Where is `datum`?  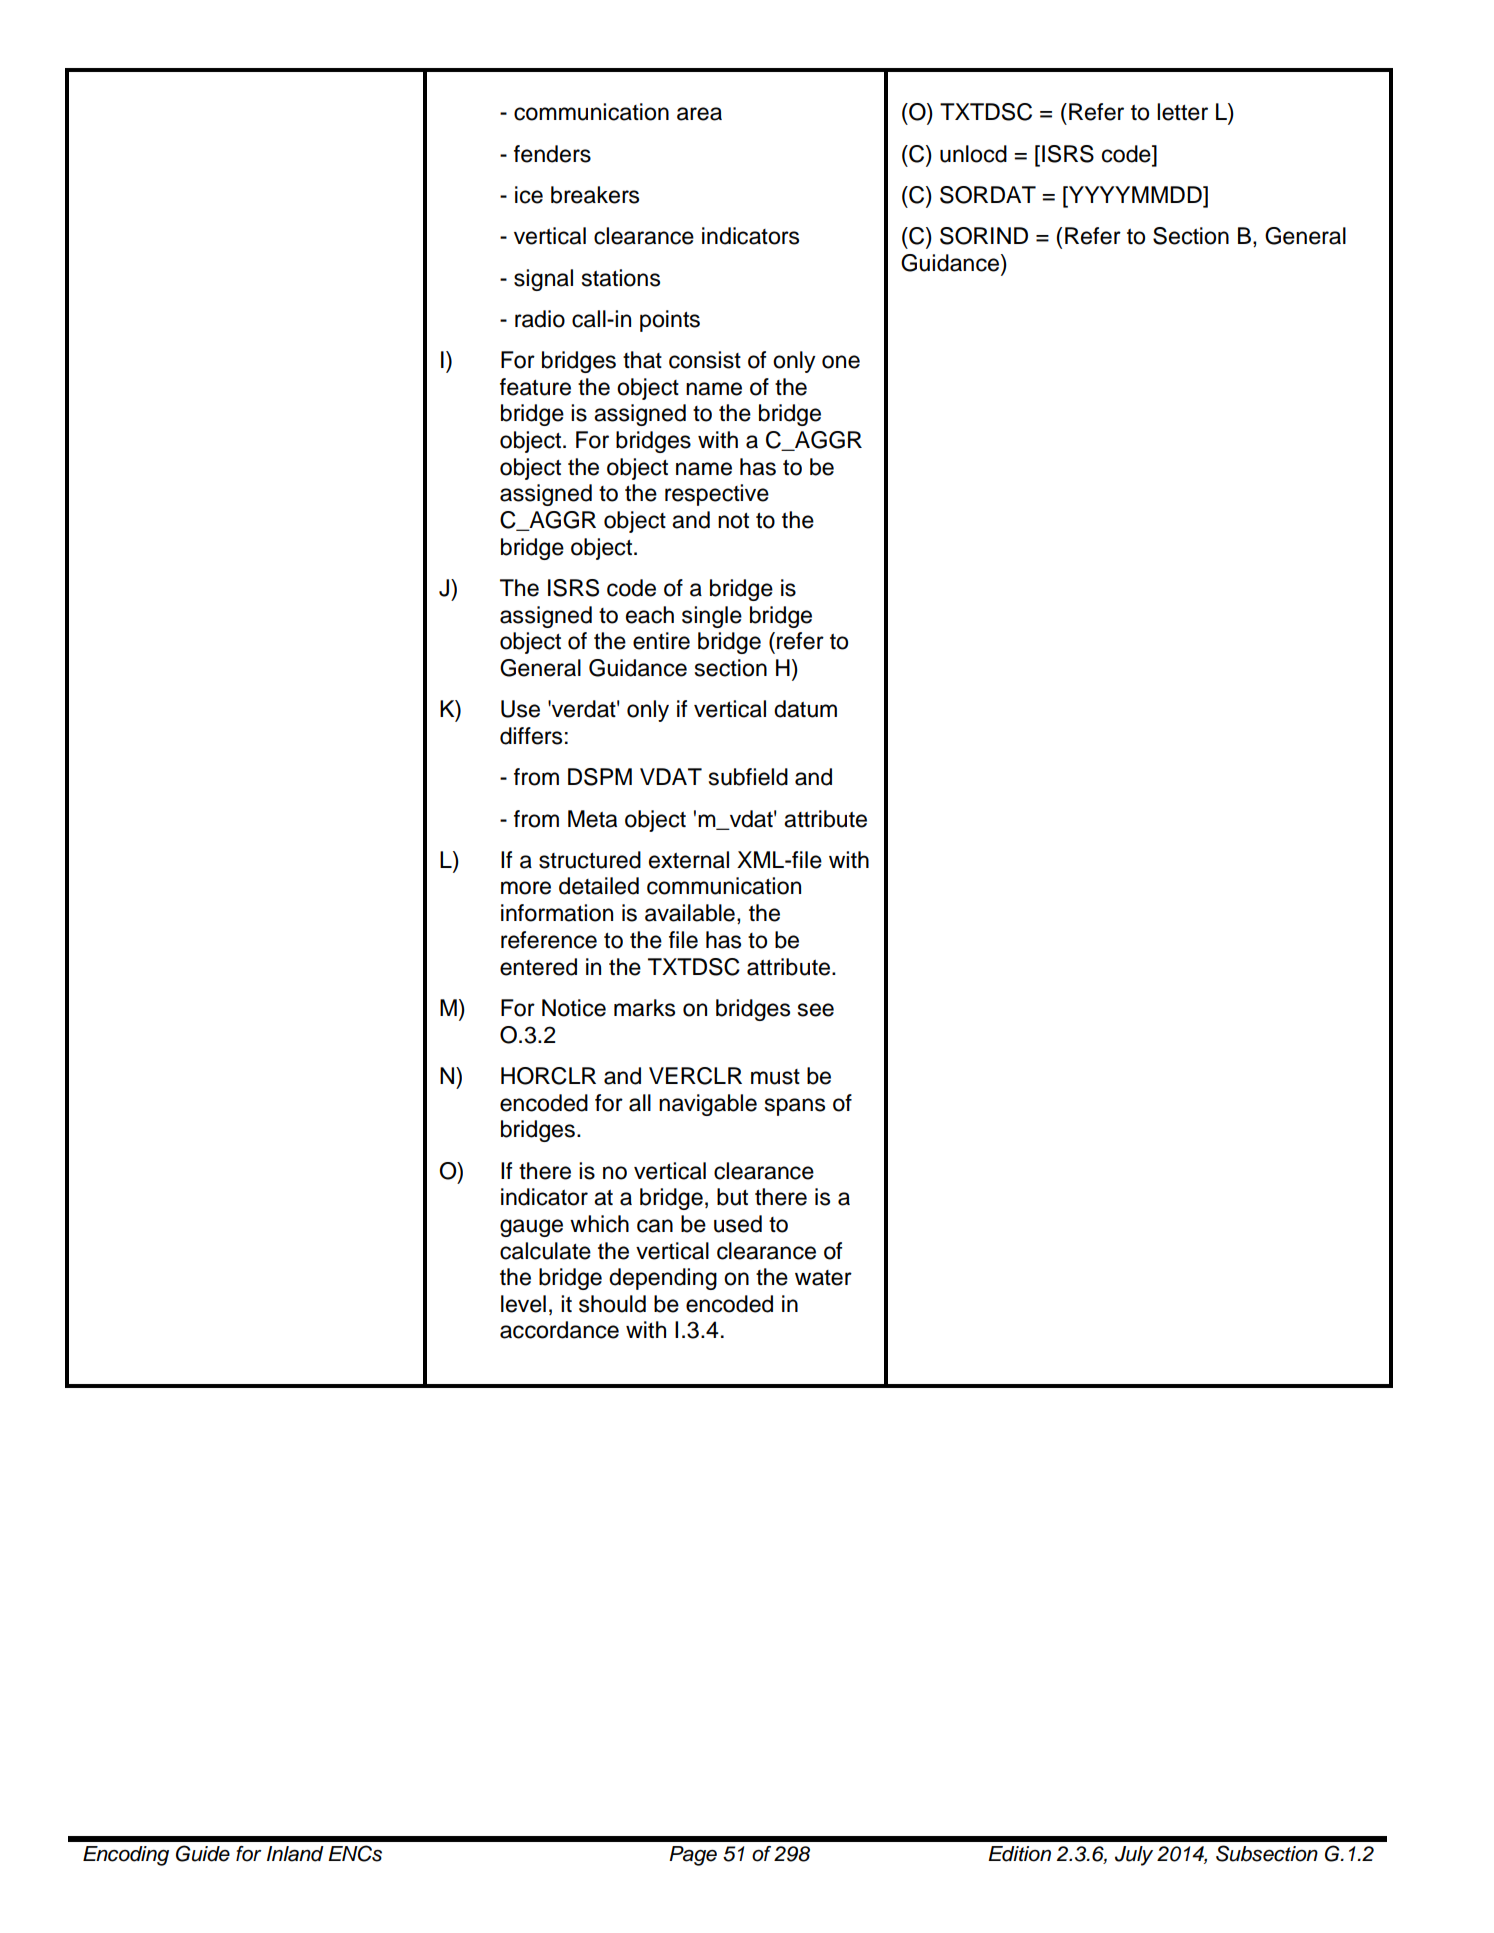 datum is located at coordinates (805, 709).
